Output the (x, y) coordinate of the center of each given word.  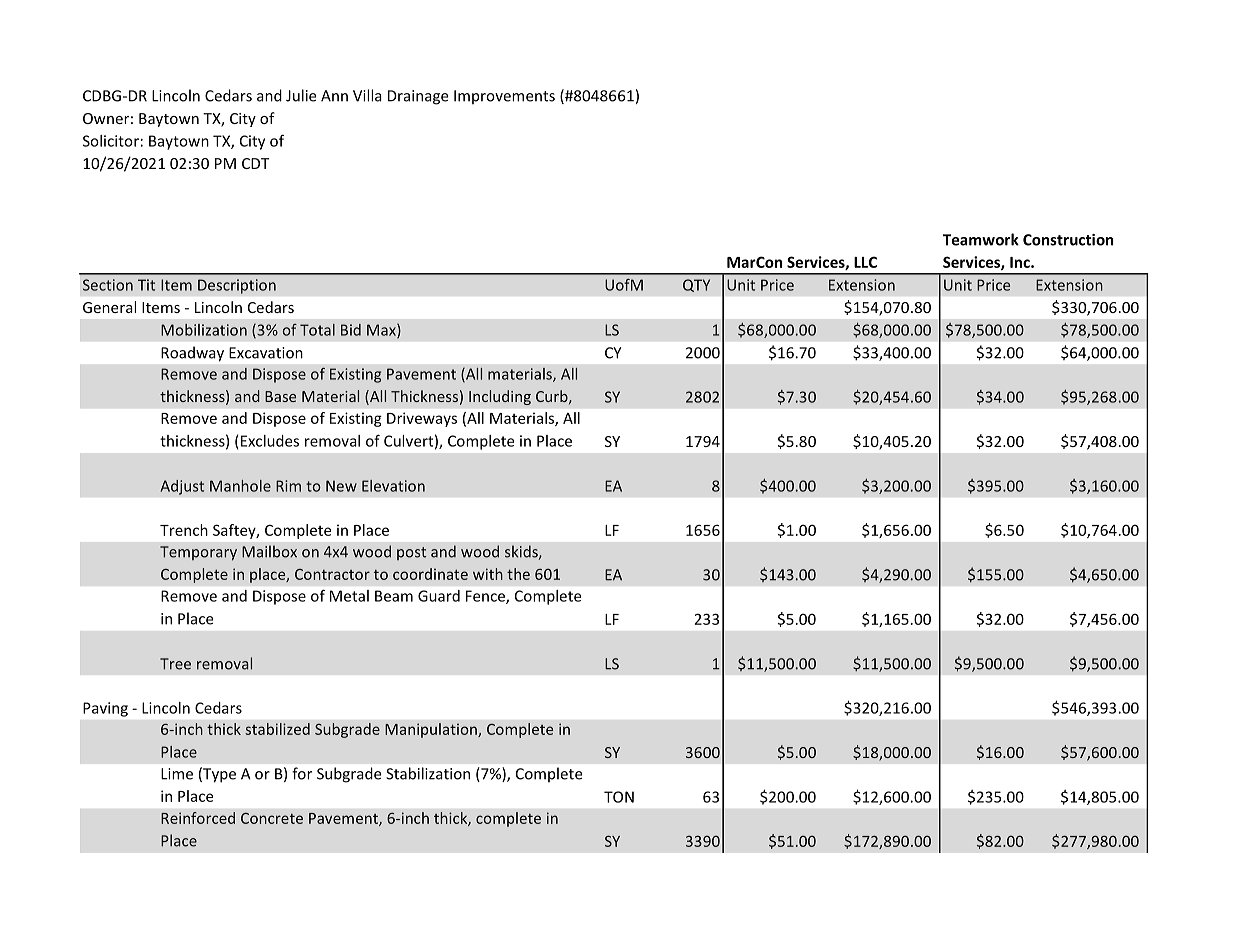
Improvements (504, 97)
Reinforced (198, 818)
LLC (865, 262)
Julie (301, 95)
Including (500, 397)
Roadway (192, 354)
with (488, 574)
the (518, 574)
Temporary (198, 553)
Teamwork (981, 239)
